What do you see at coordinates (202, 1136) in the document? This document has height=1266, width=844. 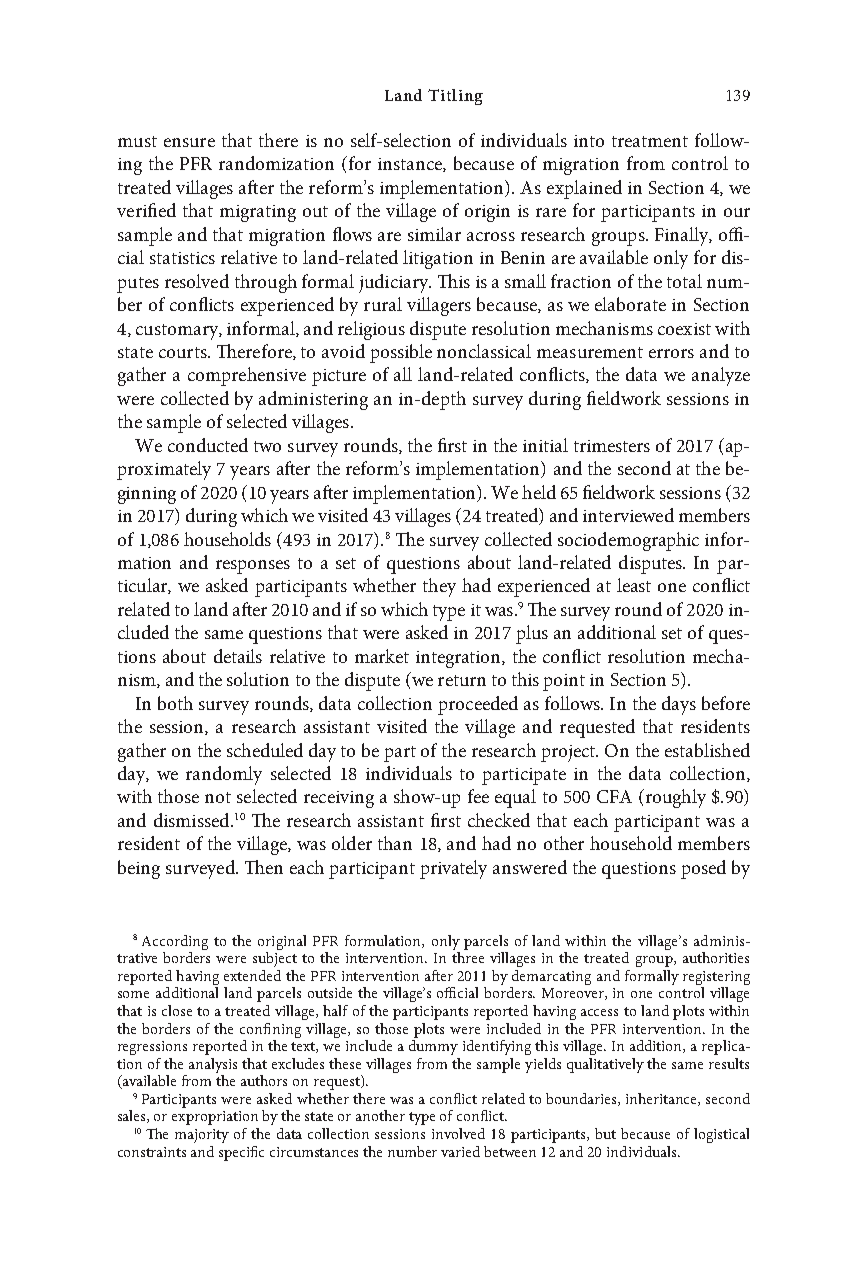 I see `majority` at bounding box center [202, 1136].
